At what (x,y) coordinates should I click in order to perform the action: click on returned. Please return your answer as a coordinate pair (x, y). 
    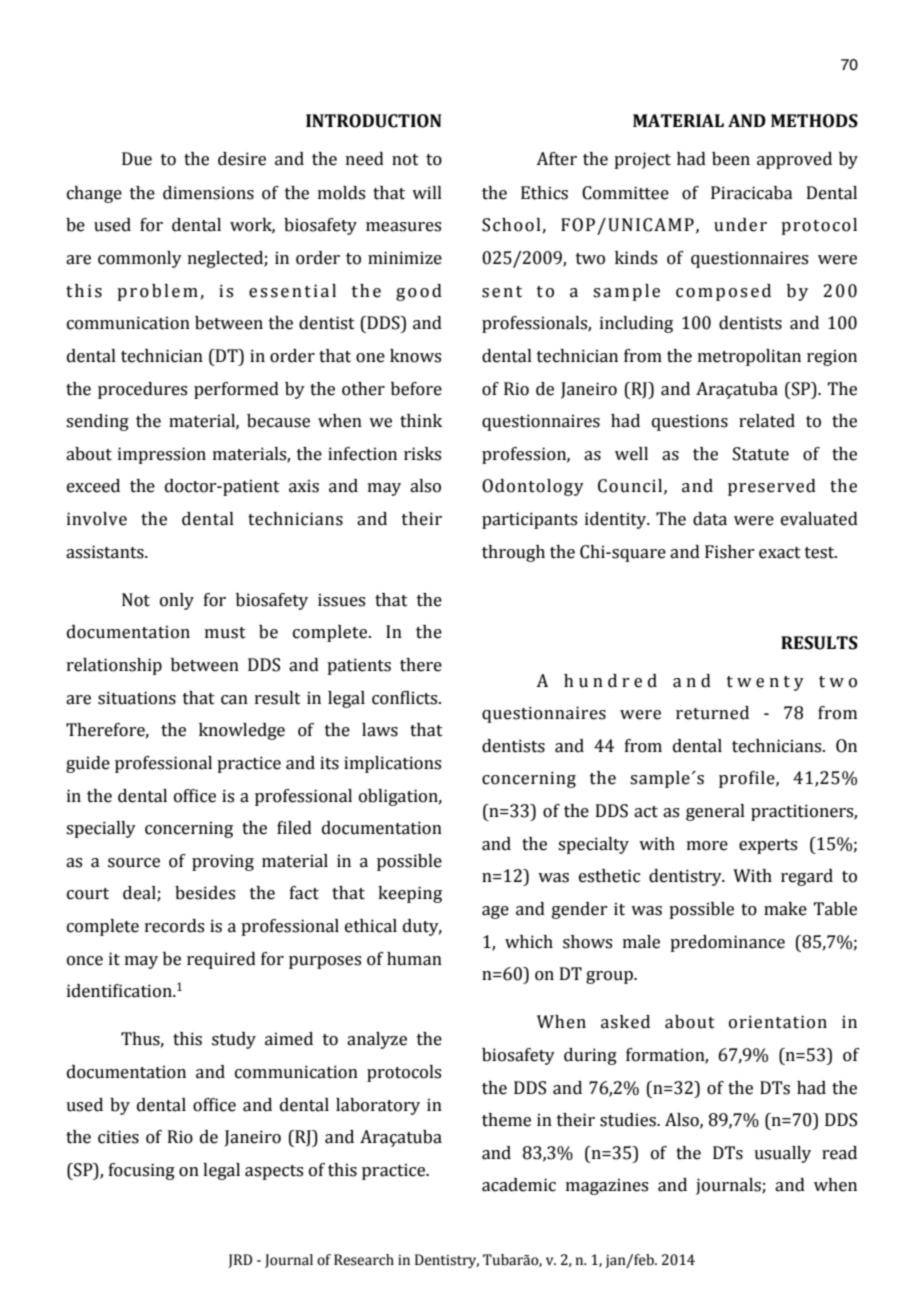
    Looking at the image, I should click on (712, 713).
